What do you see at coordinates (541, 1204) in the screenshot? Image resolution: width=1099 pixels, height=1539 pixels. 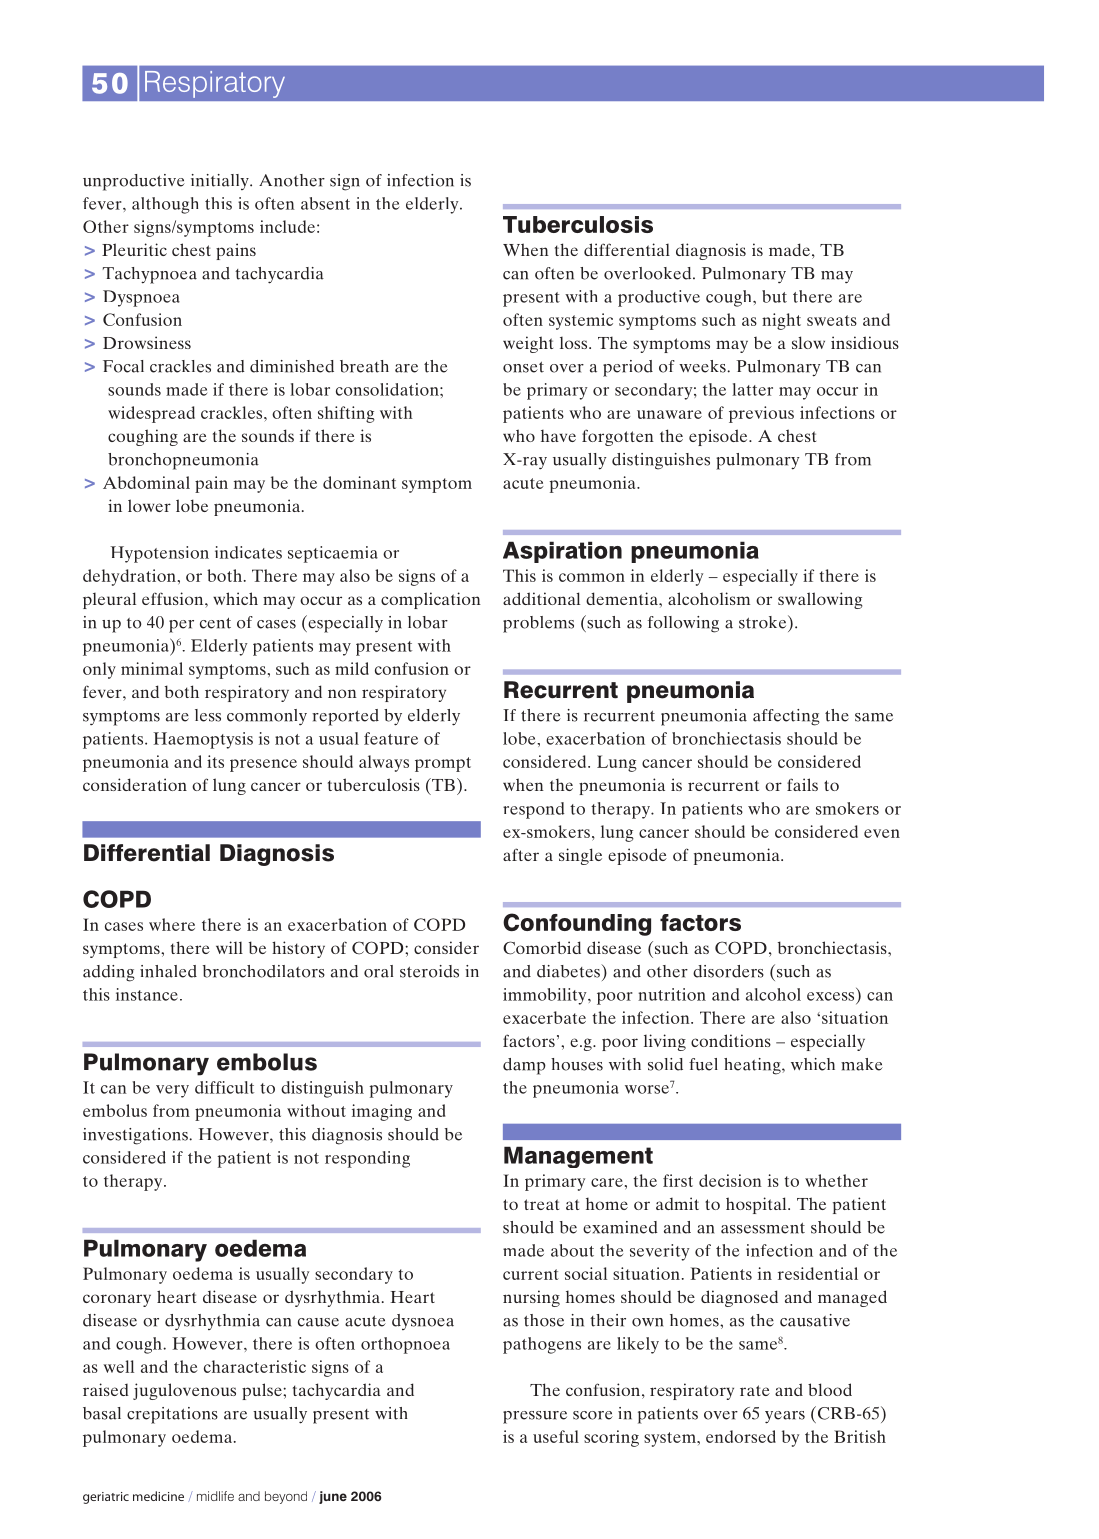 I see `treat` at bounding box center [541, 1204].
